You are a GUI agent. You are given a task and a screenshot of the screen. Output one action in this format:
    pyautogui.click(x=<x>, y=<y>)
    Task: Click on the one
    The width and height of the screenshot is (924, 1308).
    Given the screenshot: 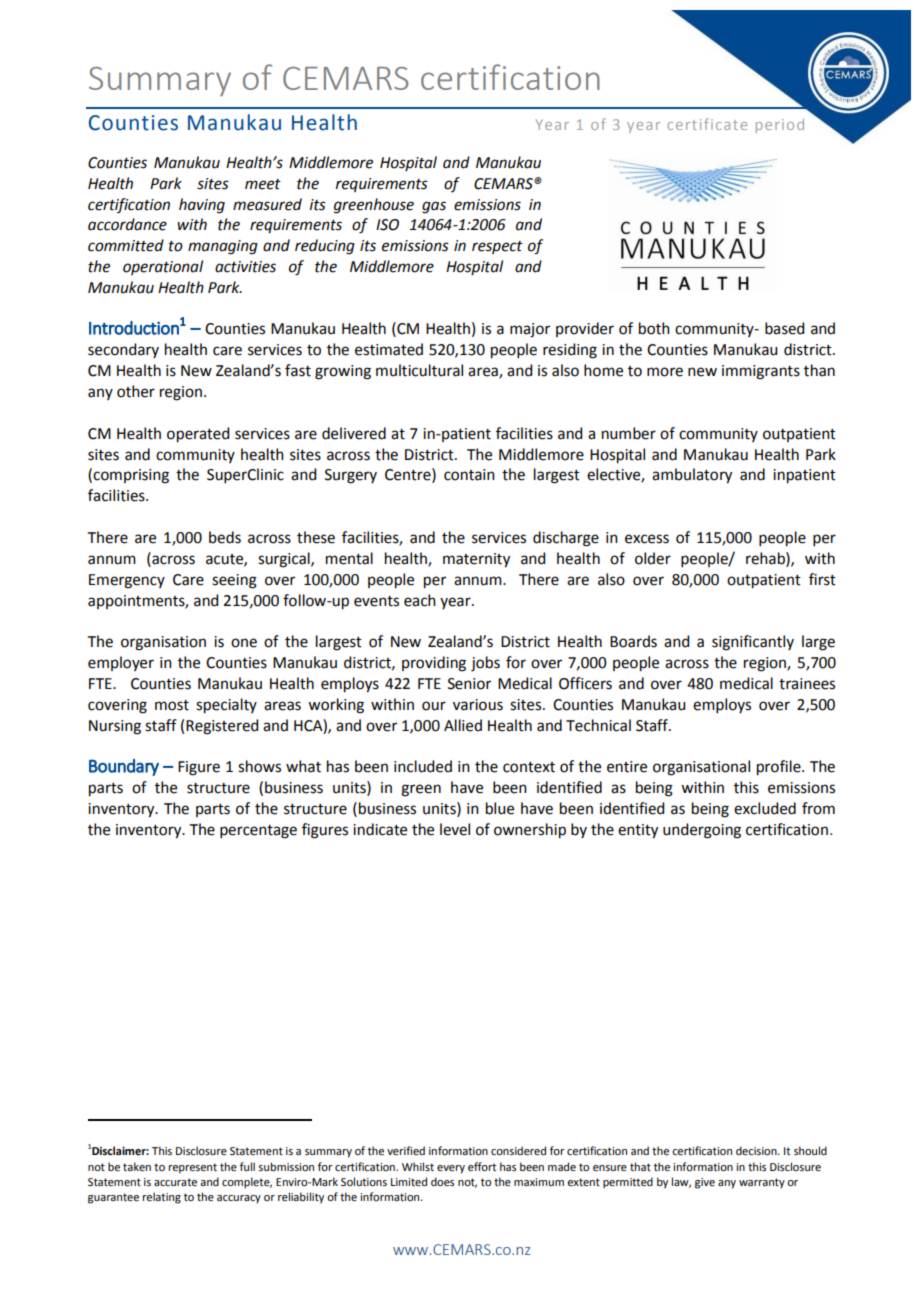 What is the action you would take?
    pyautogui.click(x=244, y=643)
